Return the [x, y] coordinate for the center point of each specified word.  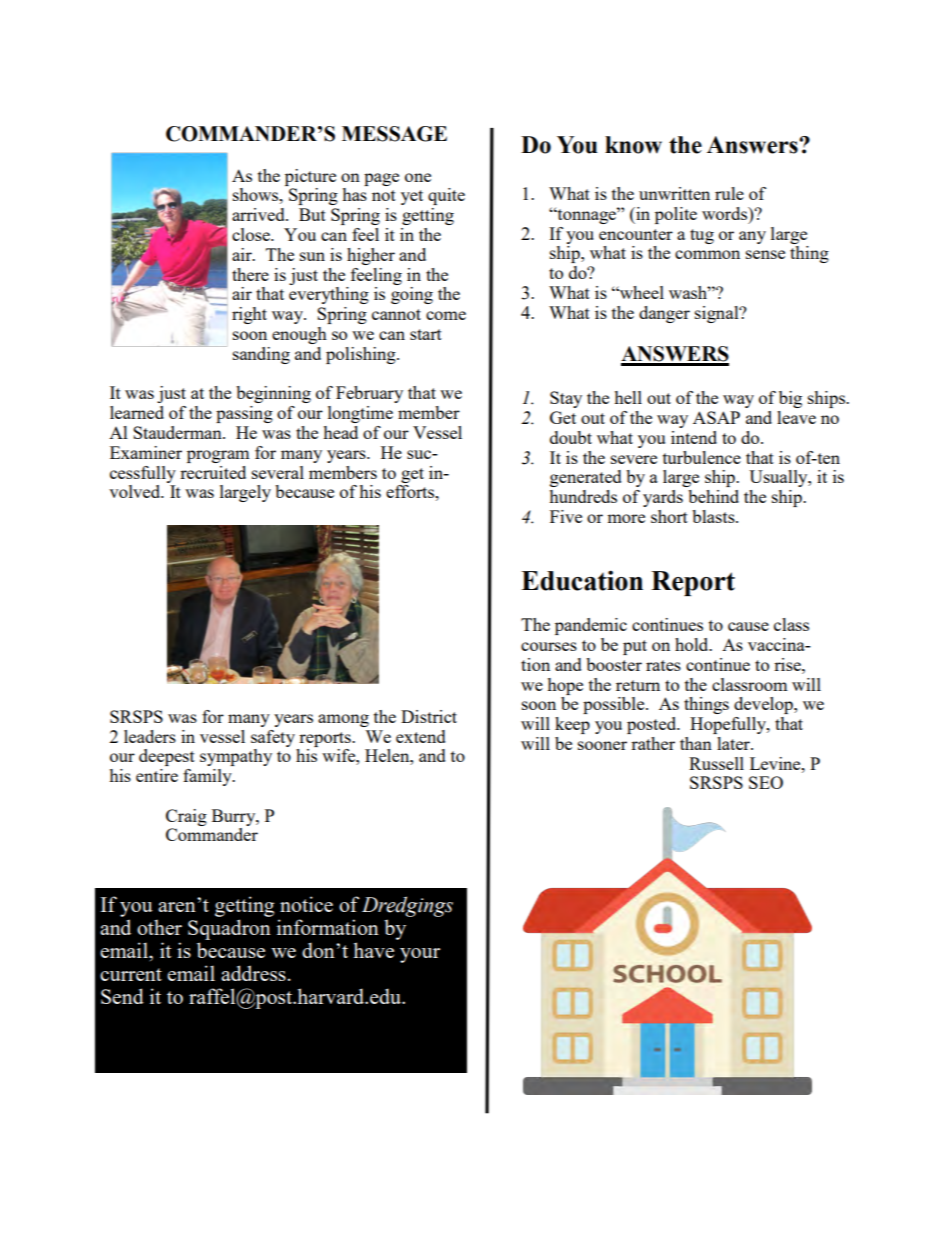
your [420, 955]
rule [729, 193]
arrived [259, 214]
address [253, 973]
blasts [714, 516]
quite [446, 196]
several [278, 472]
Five [566, 516]
